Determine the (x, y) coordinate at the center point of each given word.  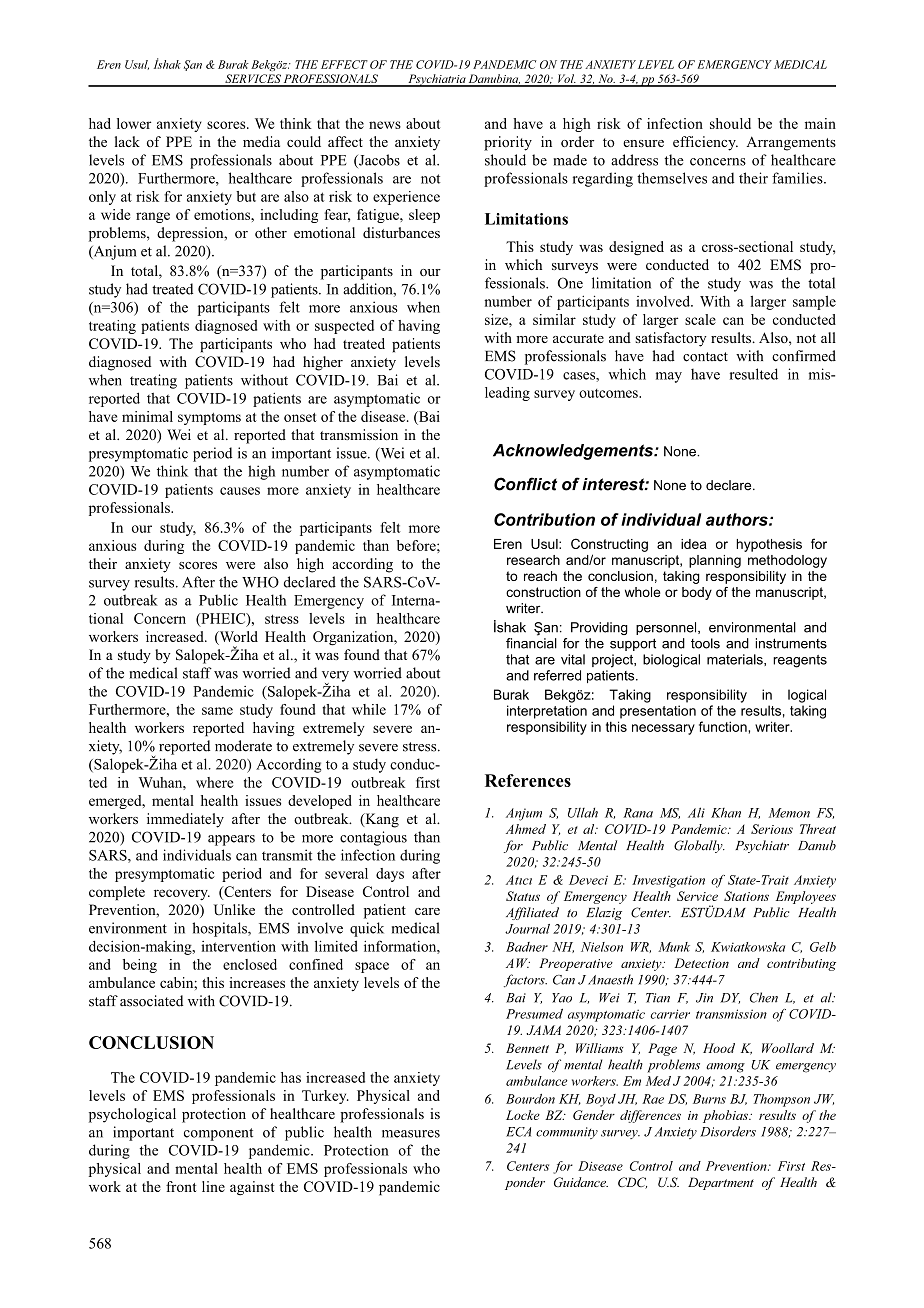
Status (523, 896)
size (497, 319)
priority (508, 143)
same (217, 711)
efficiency (705, 143)
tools (705, 643)
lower (134, 123)
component (218, 1134)
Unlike (234, 910)
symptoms (209, 419)
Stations (746, 896)
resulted (754, 374)
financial (531, 643)
